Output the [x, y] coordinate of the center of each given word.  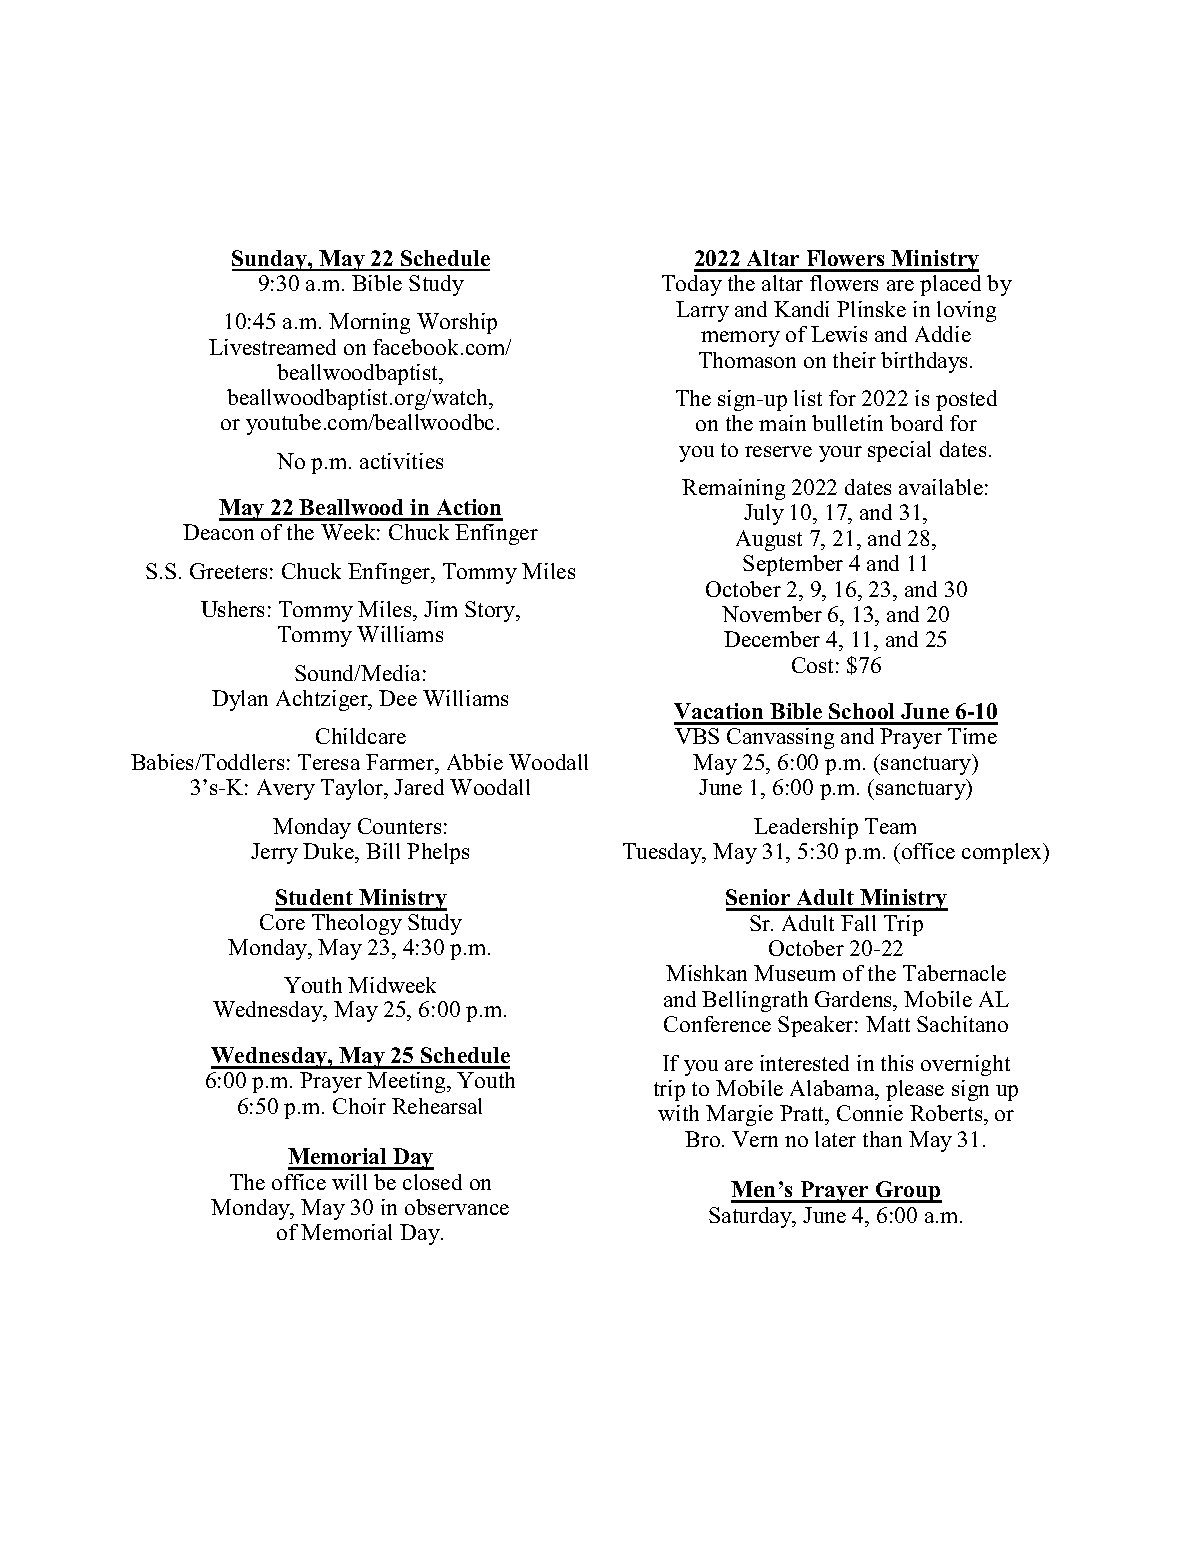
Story [491, 611]
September [793, 565]
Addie [943, 334]
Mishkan [706, 973]
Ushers [232, 609]
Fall [858, 923]
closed [432, 1182]
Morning [369, 323]
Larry [702, 311]
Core [282, 922]
